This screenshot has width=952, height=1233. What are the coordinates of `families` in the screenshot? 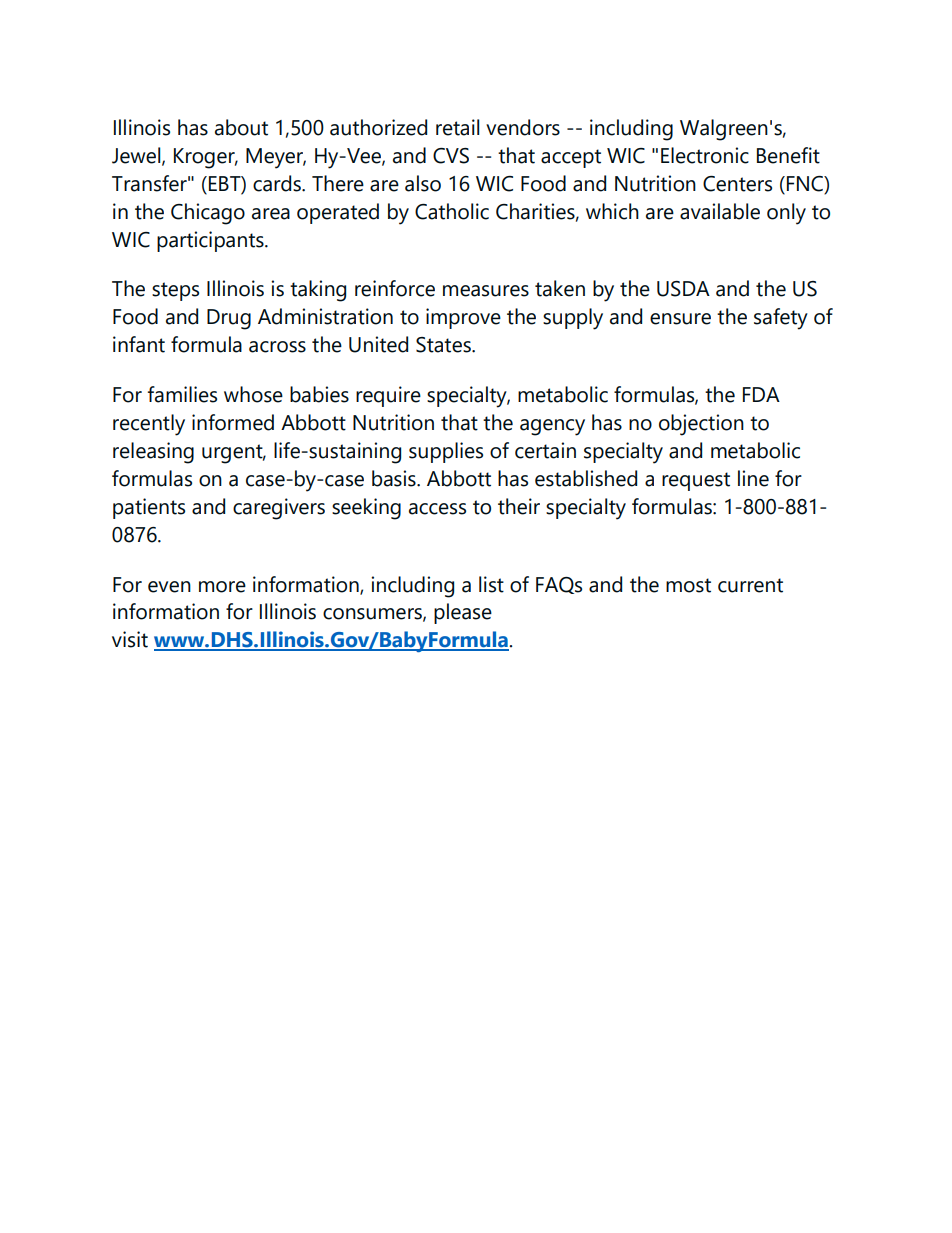 It's located at (182, 394).
